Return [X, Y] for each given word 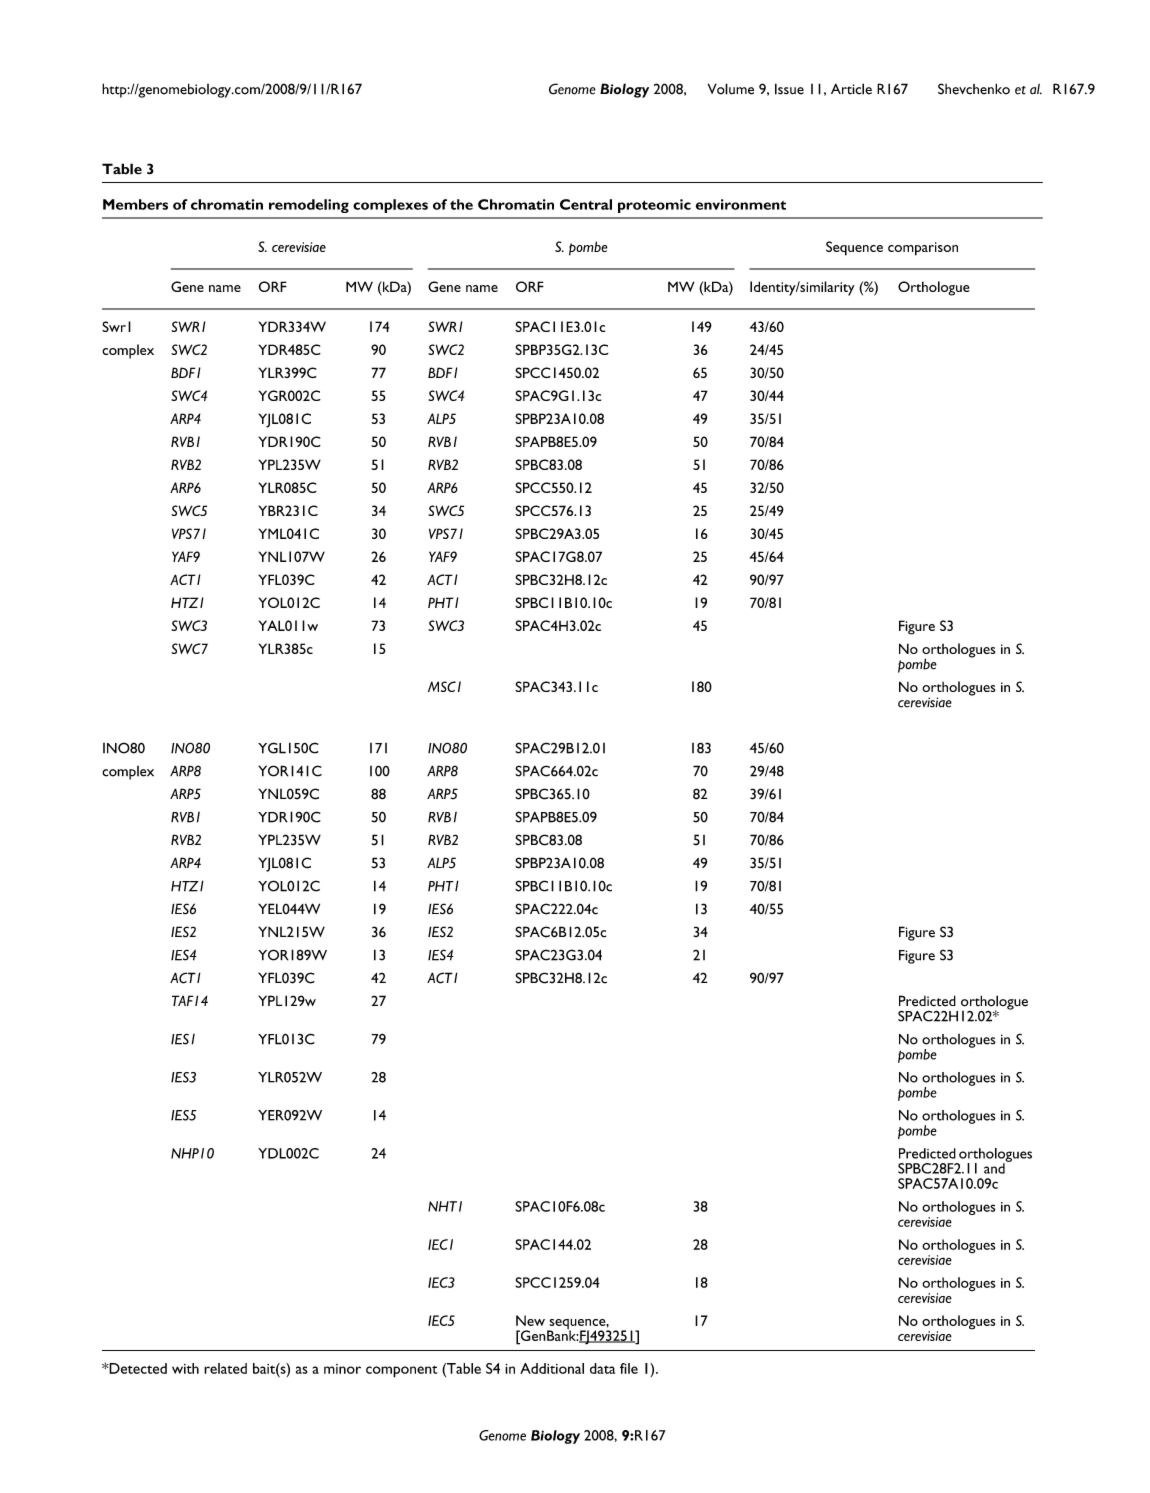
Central [586, 204]
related [225, 1368]
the [461, 204]
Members [135, 204]
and [995, 1167]
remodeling [309, 206]
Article [851, 89]
